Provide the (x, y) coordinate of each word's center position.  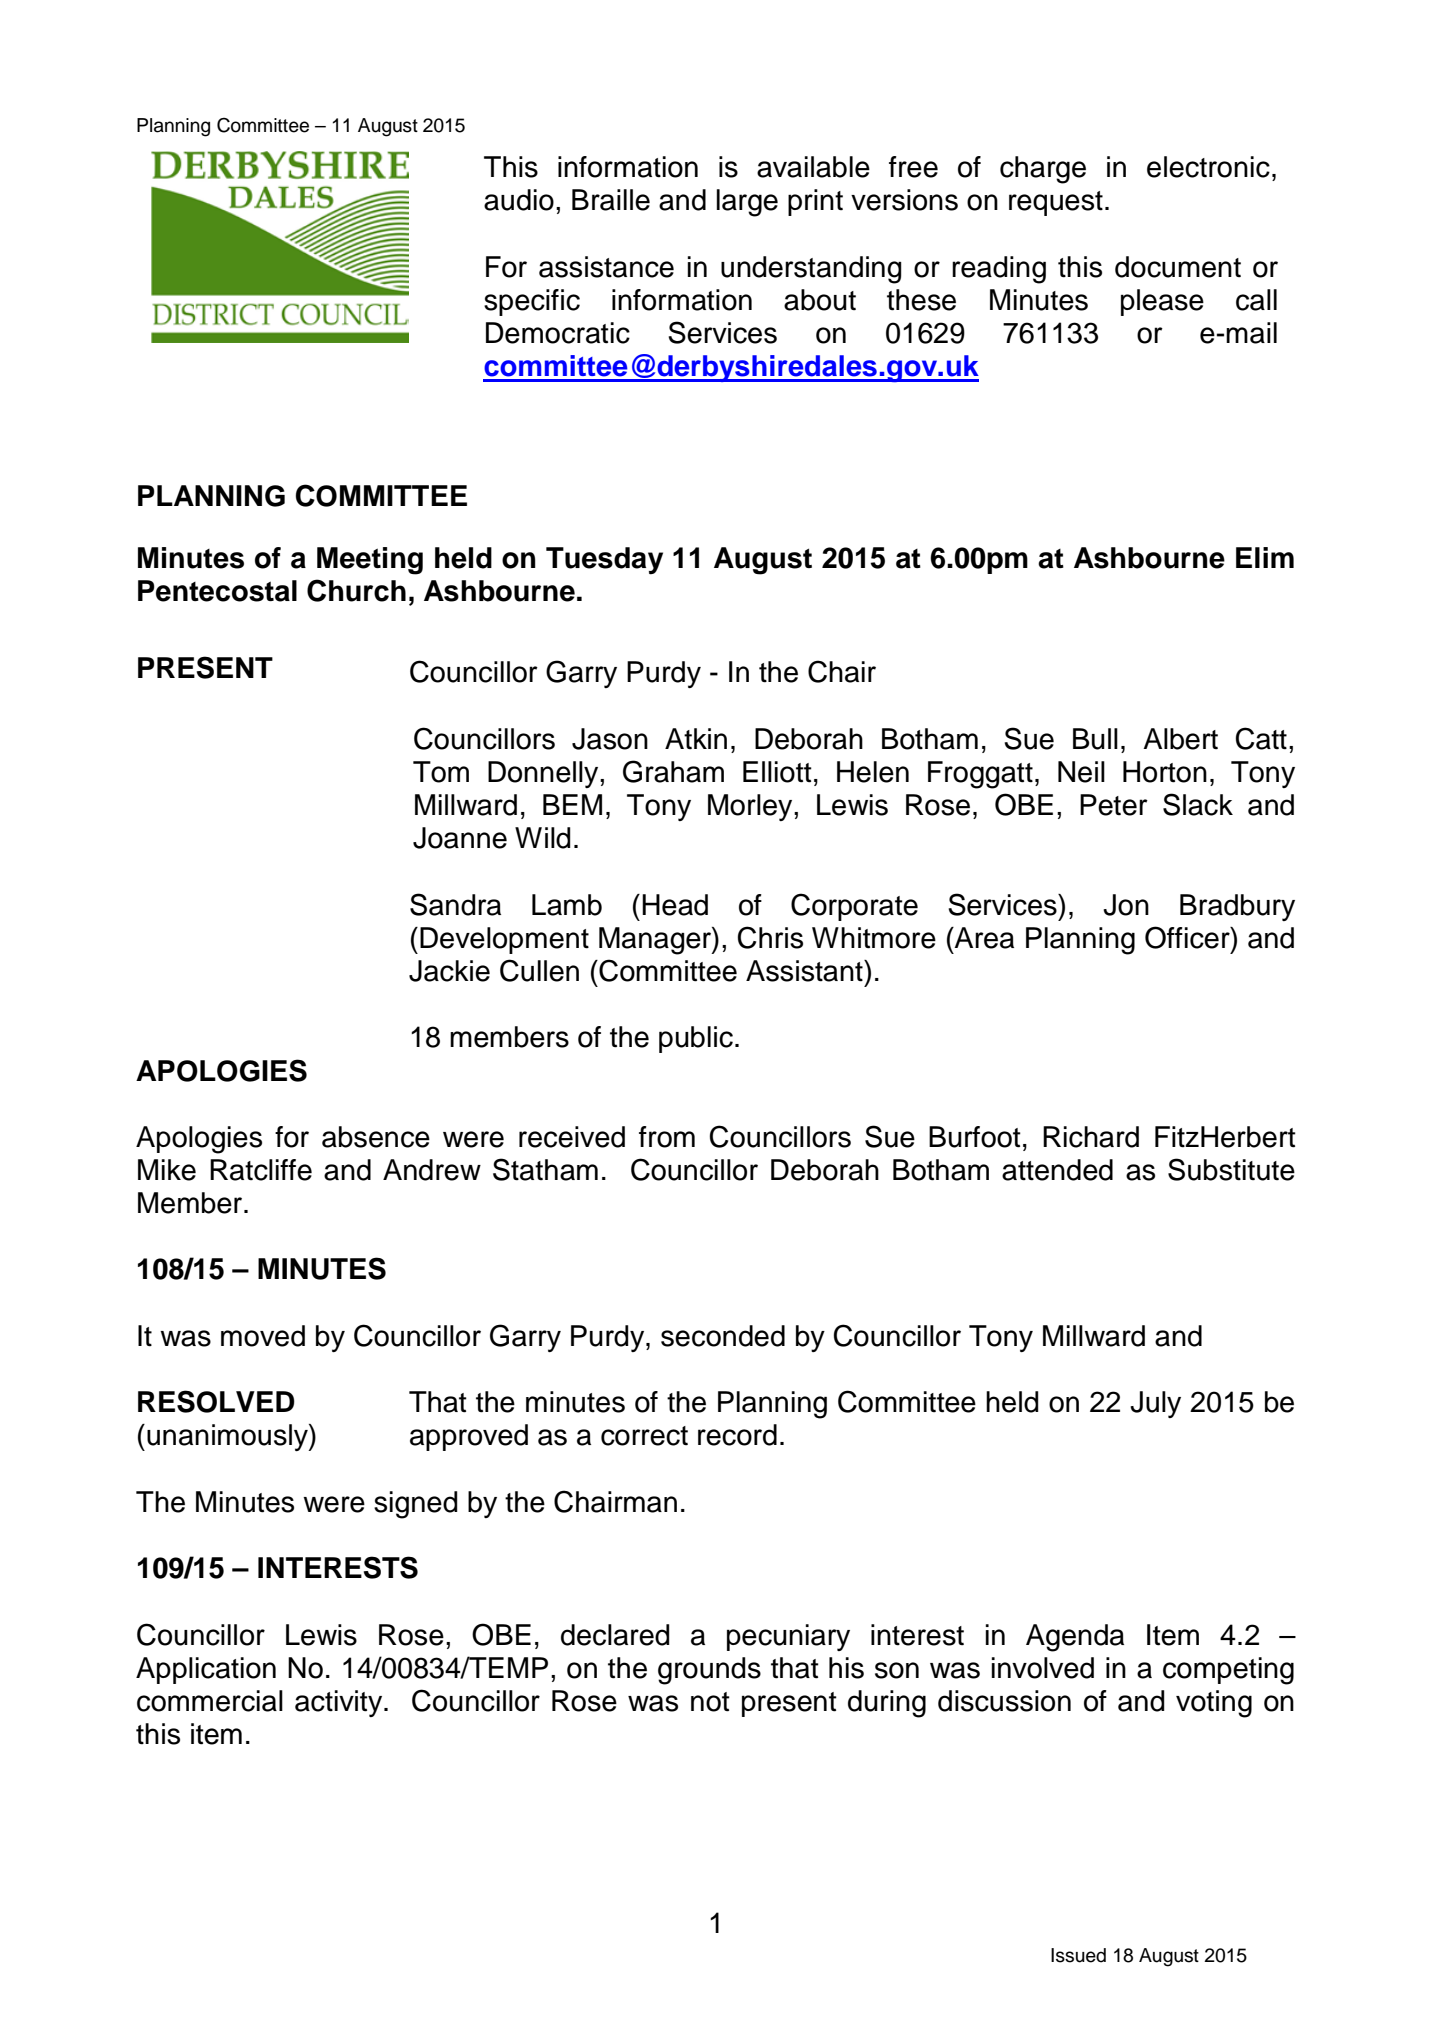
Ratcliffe (261, 1170)
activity (340, 1703)
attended (1057, 1170)
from (667, 1137)
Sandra (455, 904)
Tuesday (604, 561)
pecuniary (788, 1637)
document (1178, 267)
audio (519, 200)
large (747, 203)
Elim (1265, 557)
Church (356, 590)
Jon (1126, 905)
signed (416, 1505)
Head (675, 905)
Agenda (1075, 1638)
